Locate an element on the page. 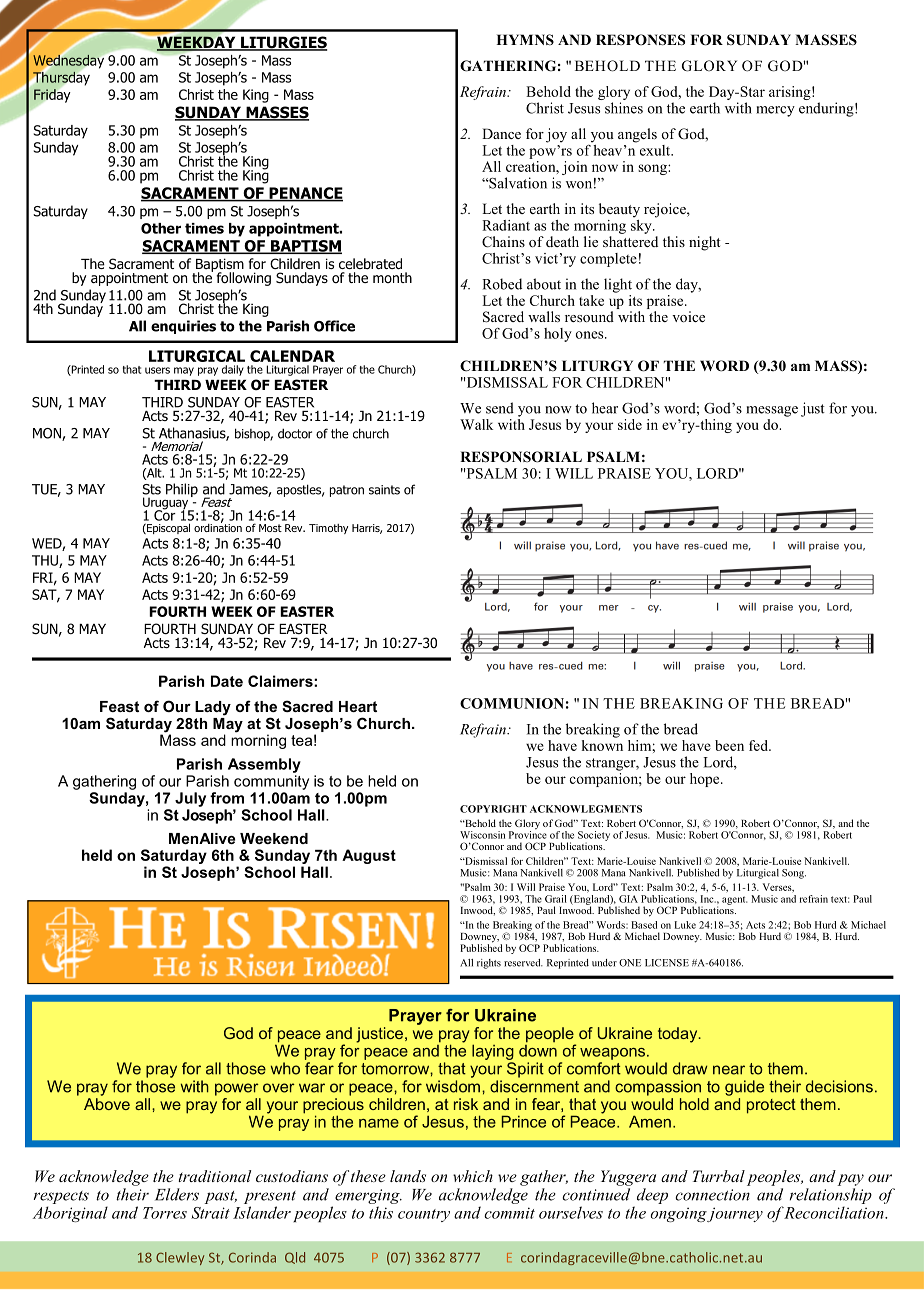 The image size is (924, 1308). mercy is located at coordinates (775, 111).
